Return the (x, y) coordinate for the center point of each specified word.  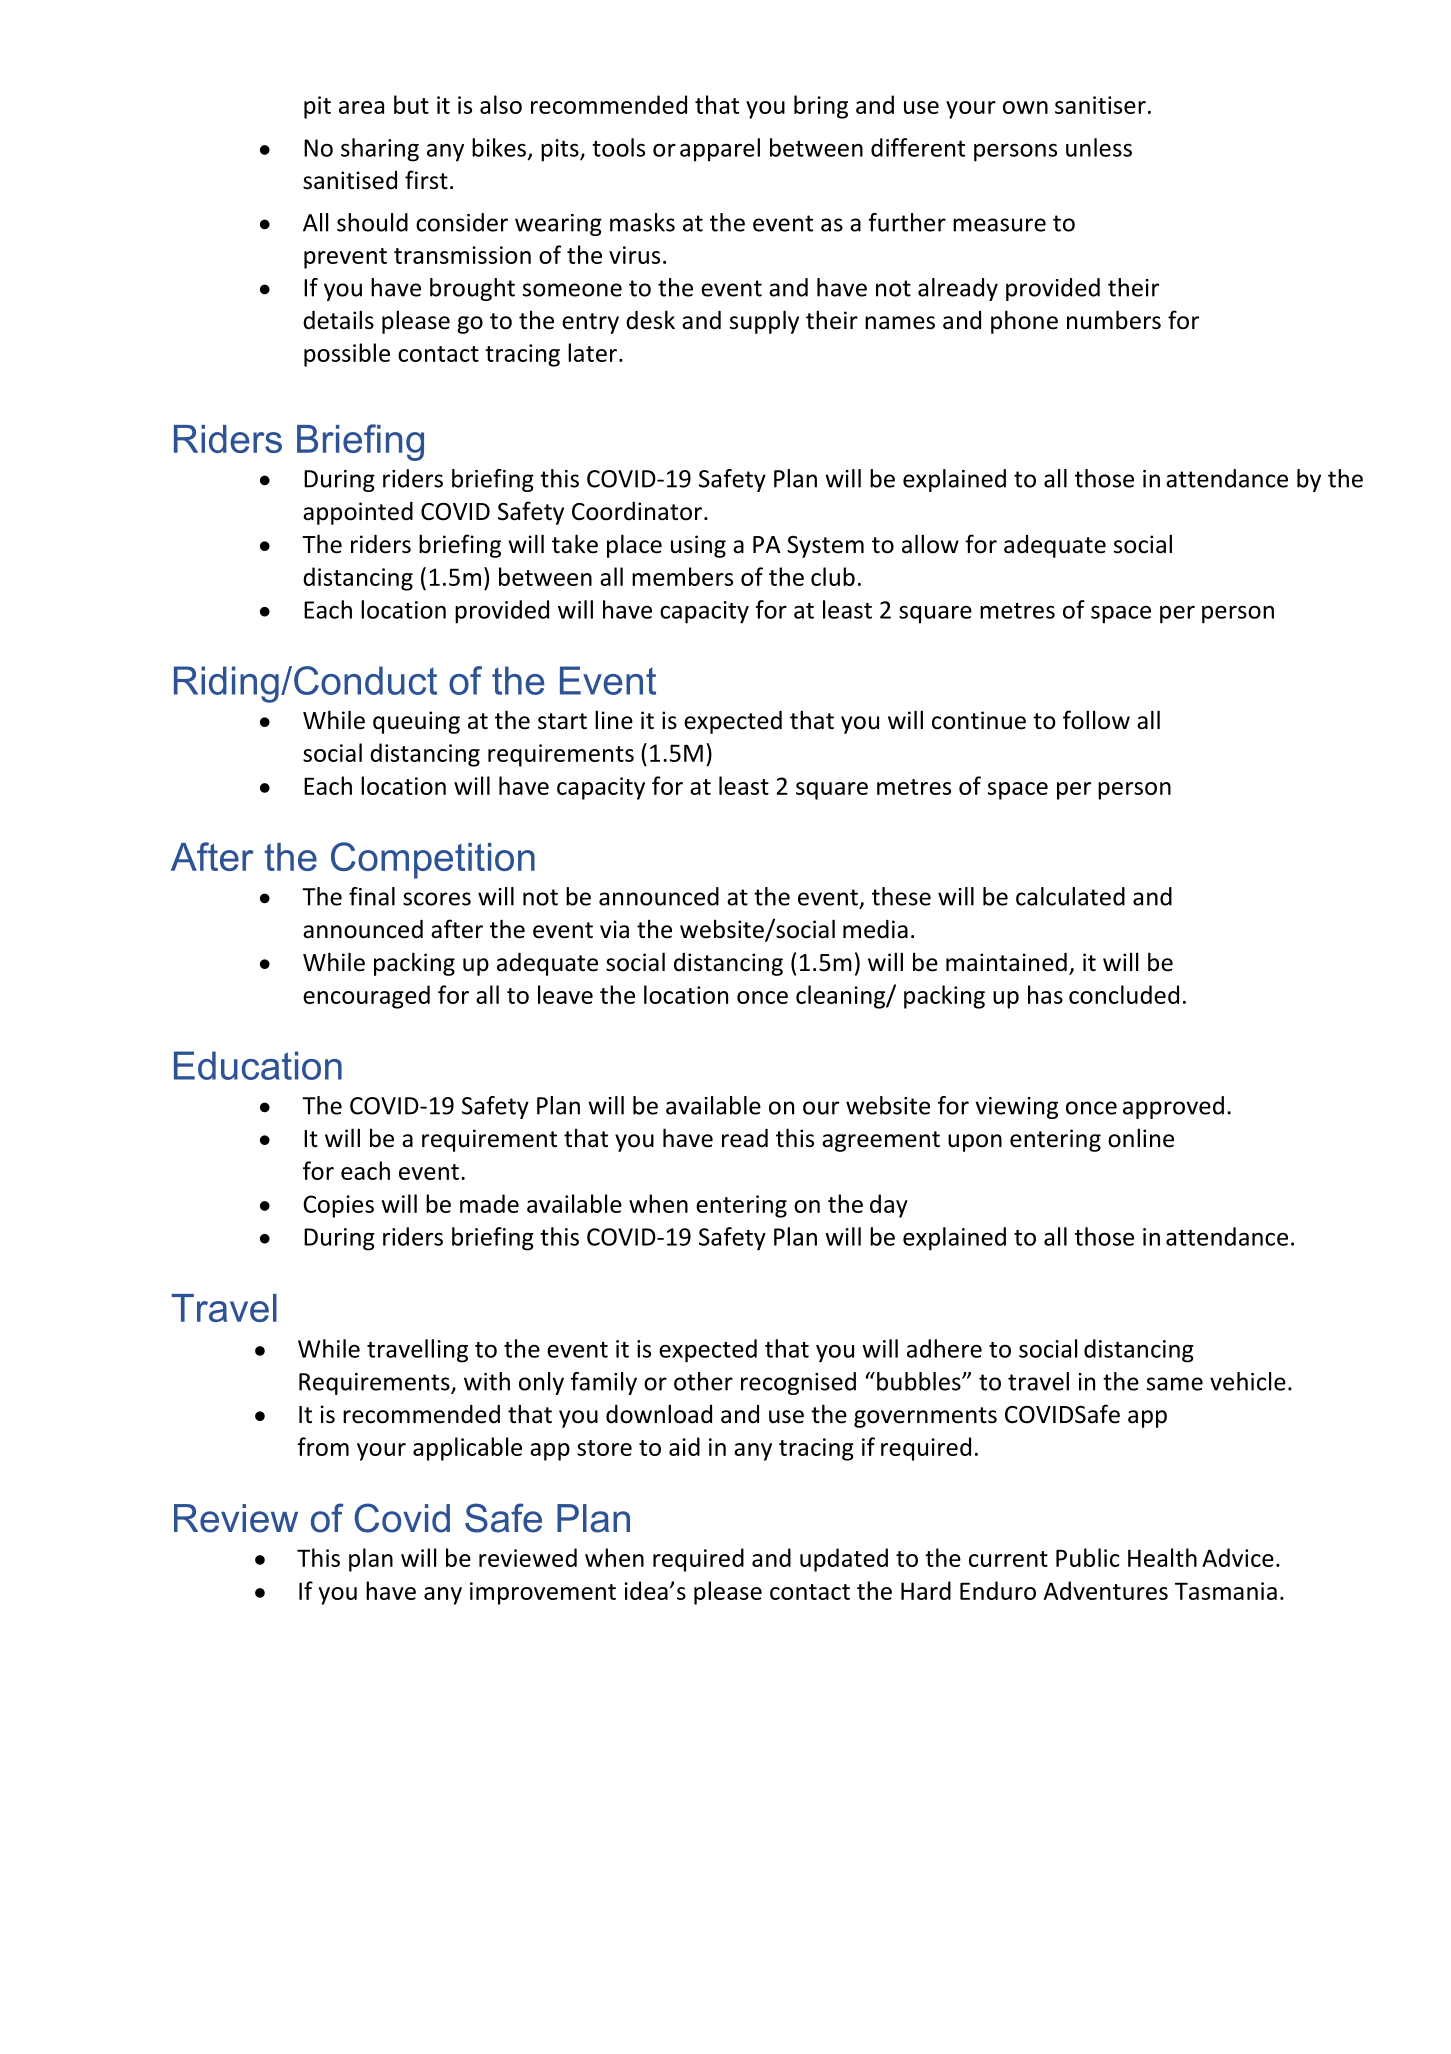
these (901, 896)
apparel (720, 150)
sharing (380, 150)
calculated (1070, 896)
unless (1099, 147)
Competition (433, 860)
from (323, 1446)
